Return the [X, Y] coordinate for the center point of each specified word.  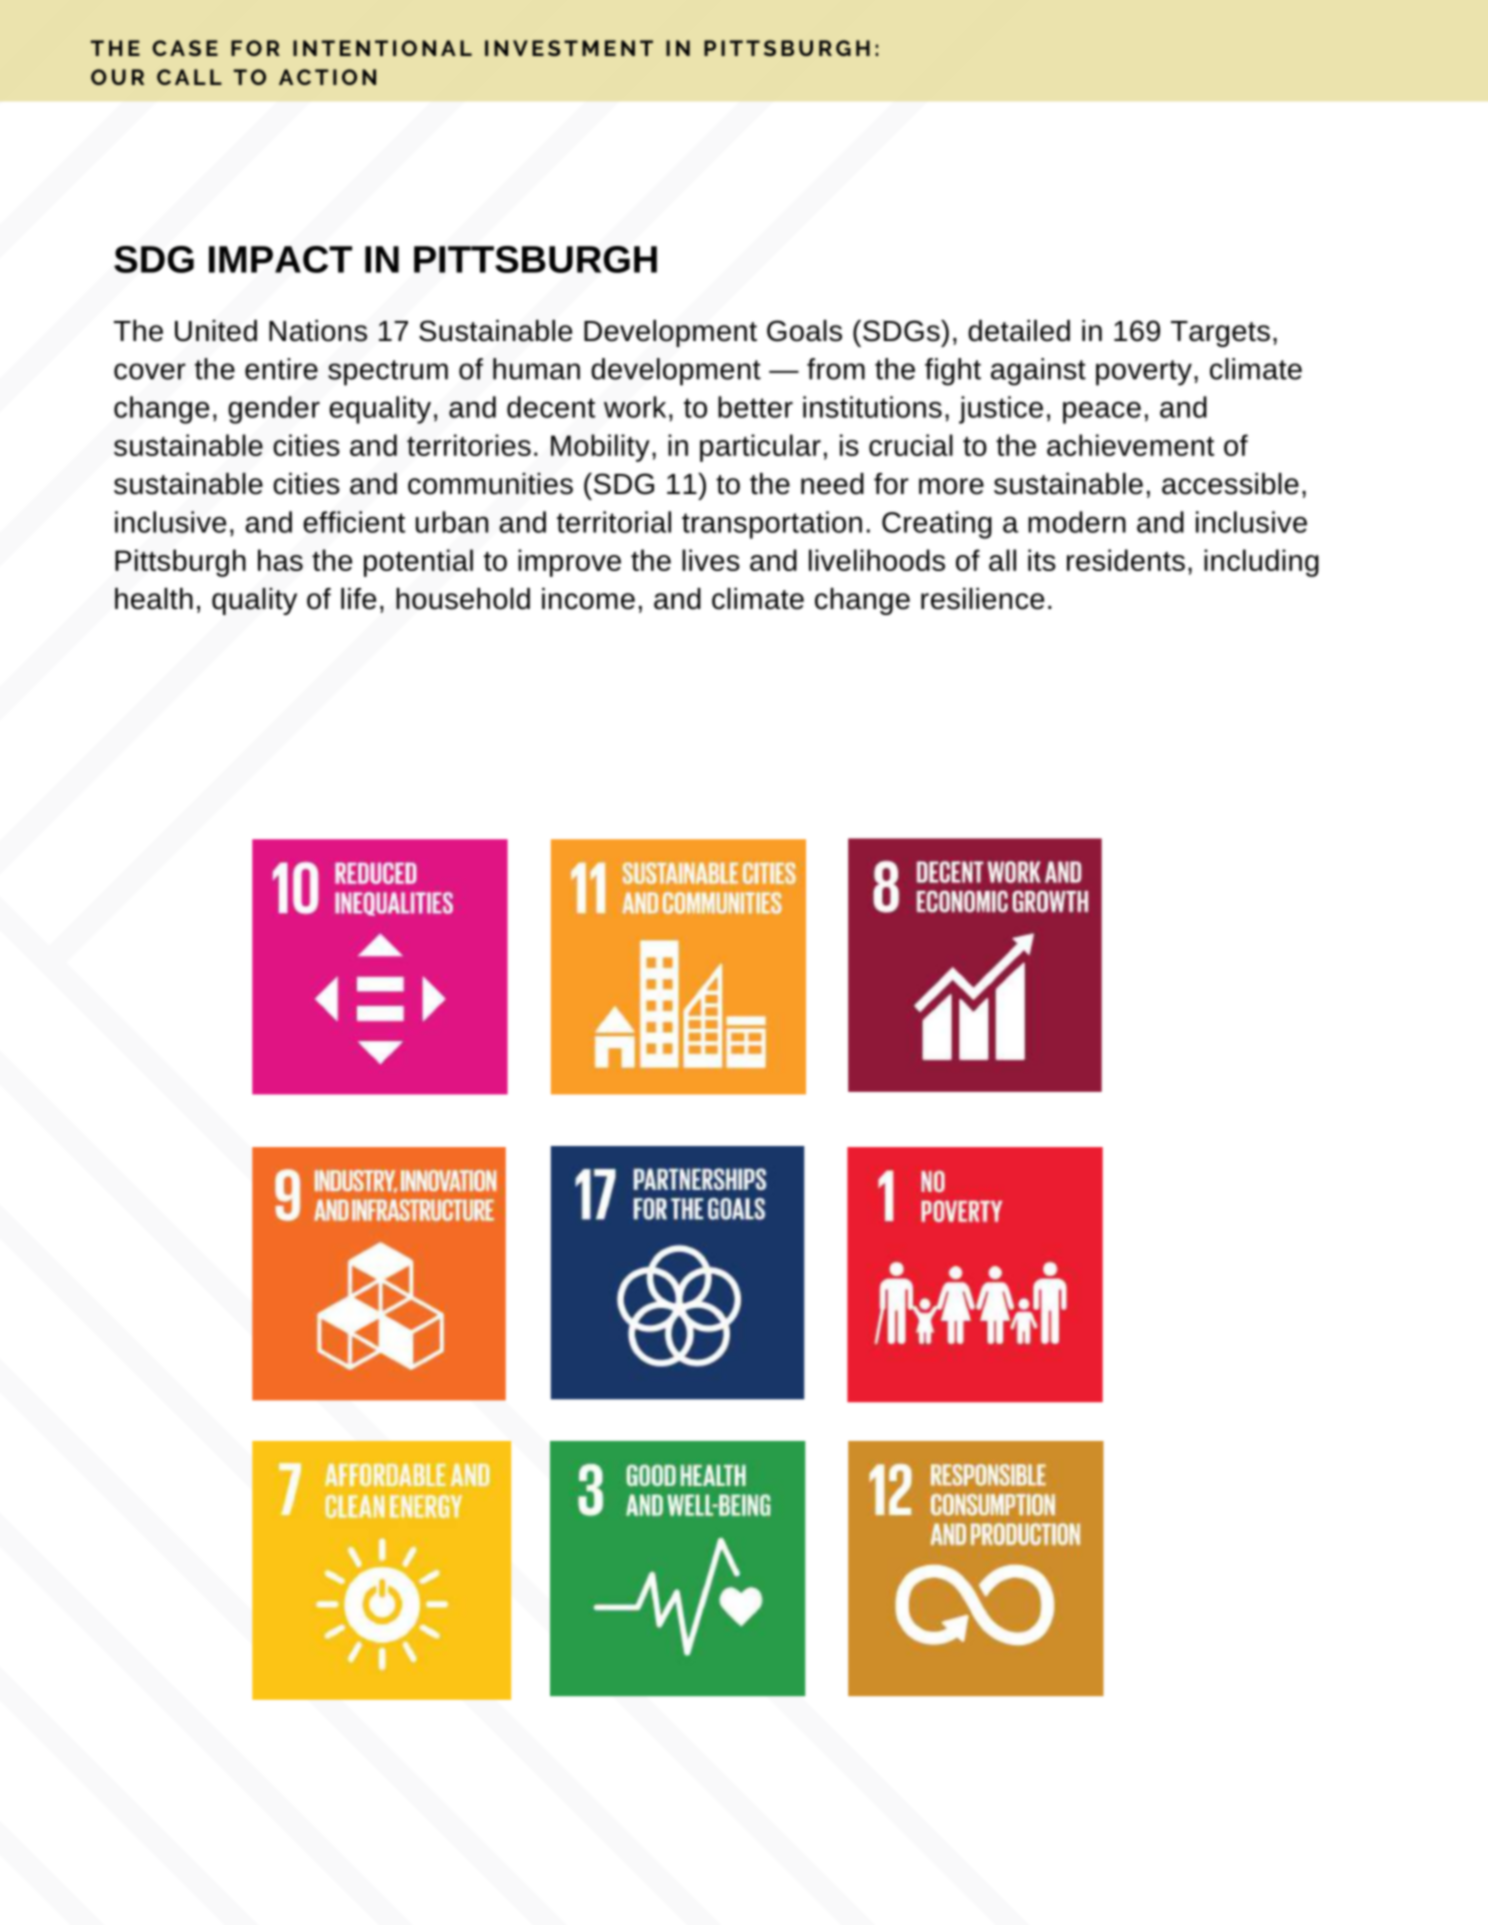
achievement [1130, 445]
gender [274, 410]
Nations [318, 331]
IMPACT [280, 259]
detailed [1019, 331]
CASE [185, 48]
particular [760, 448]
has [280, 560]
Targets [1220, 334]
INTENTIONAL [382, 48]
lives [711, 560]
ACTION [327, 77]
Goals [804, 331]
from [836, 369]
